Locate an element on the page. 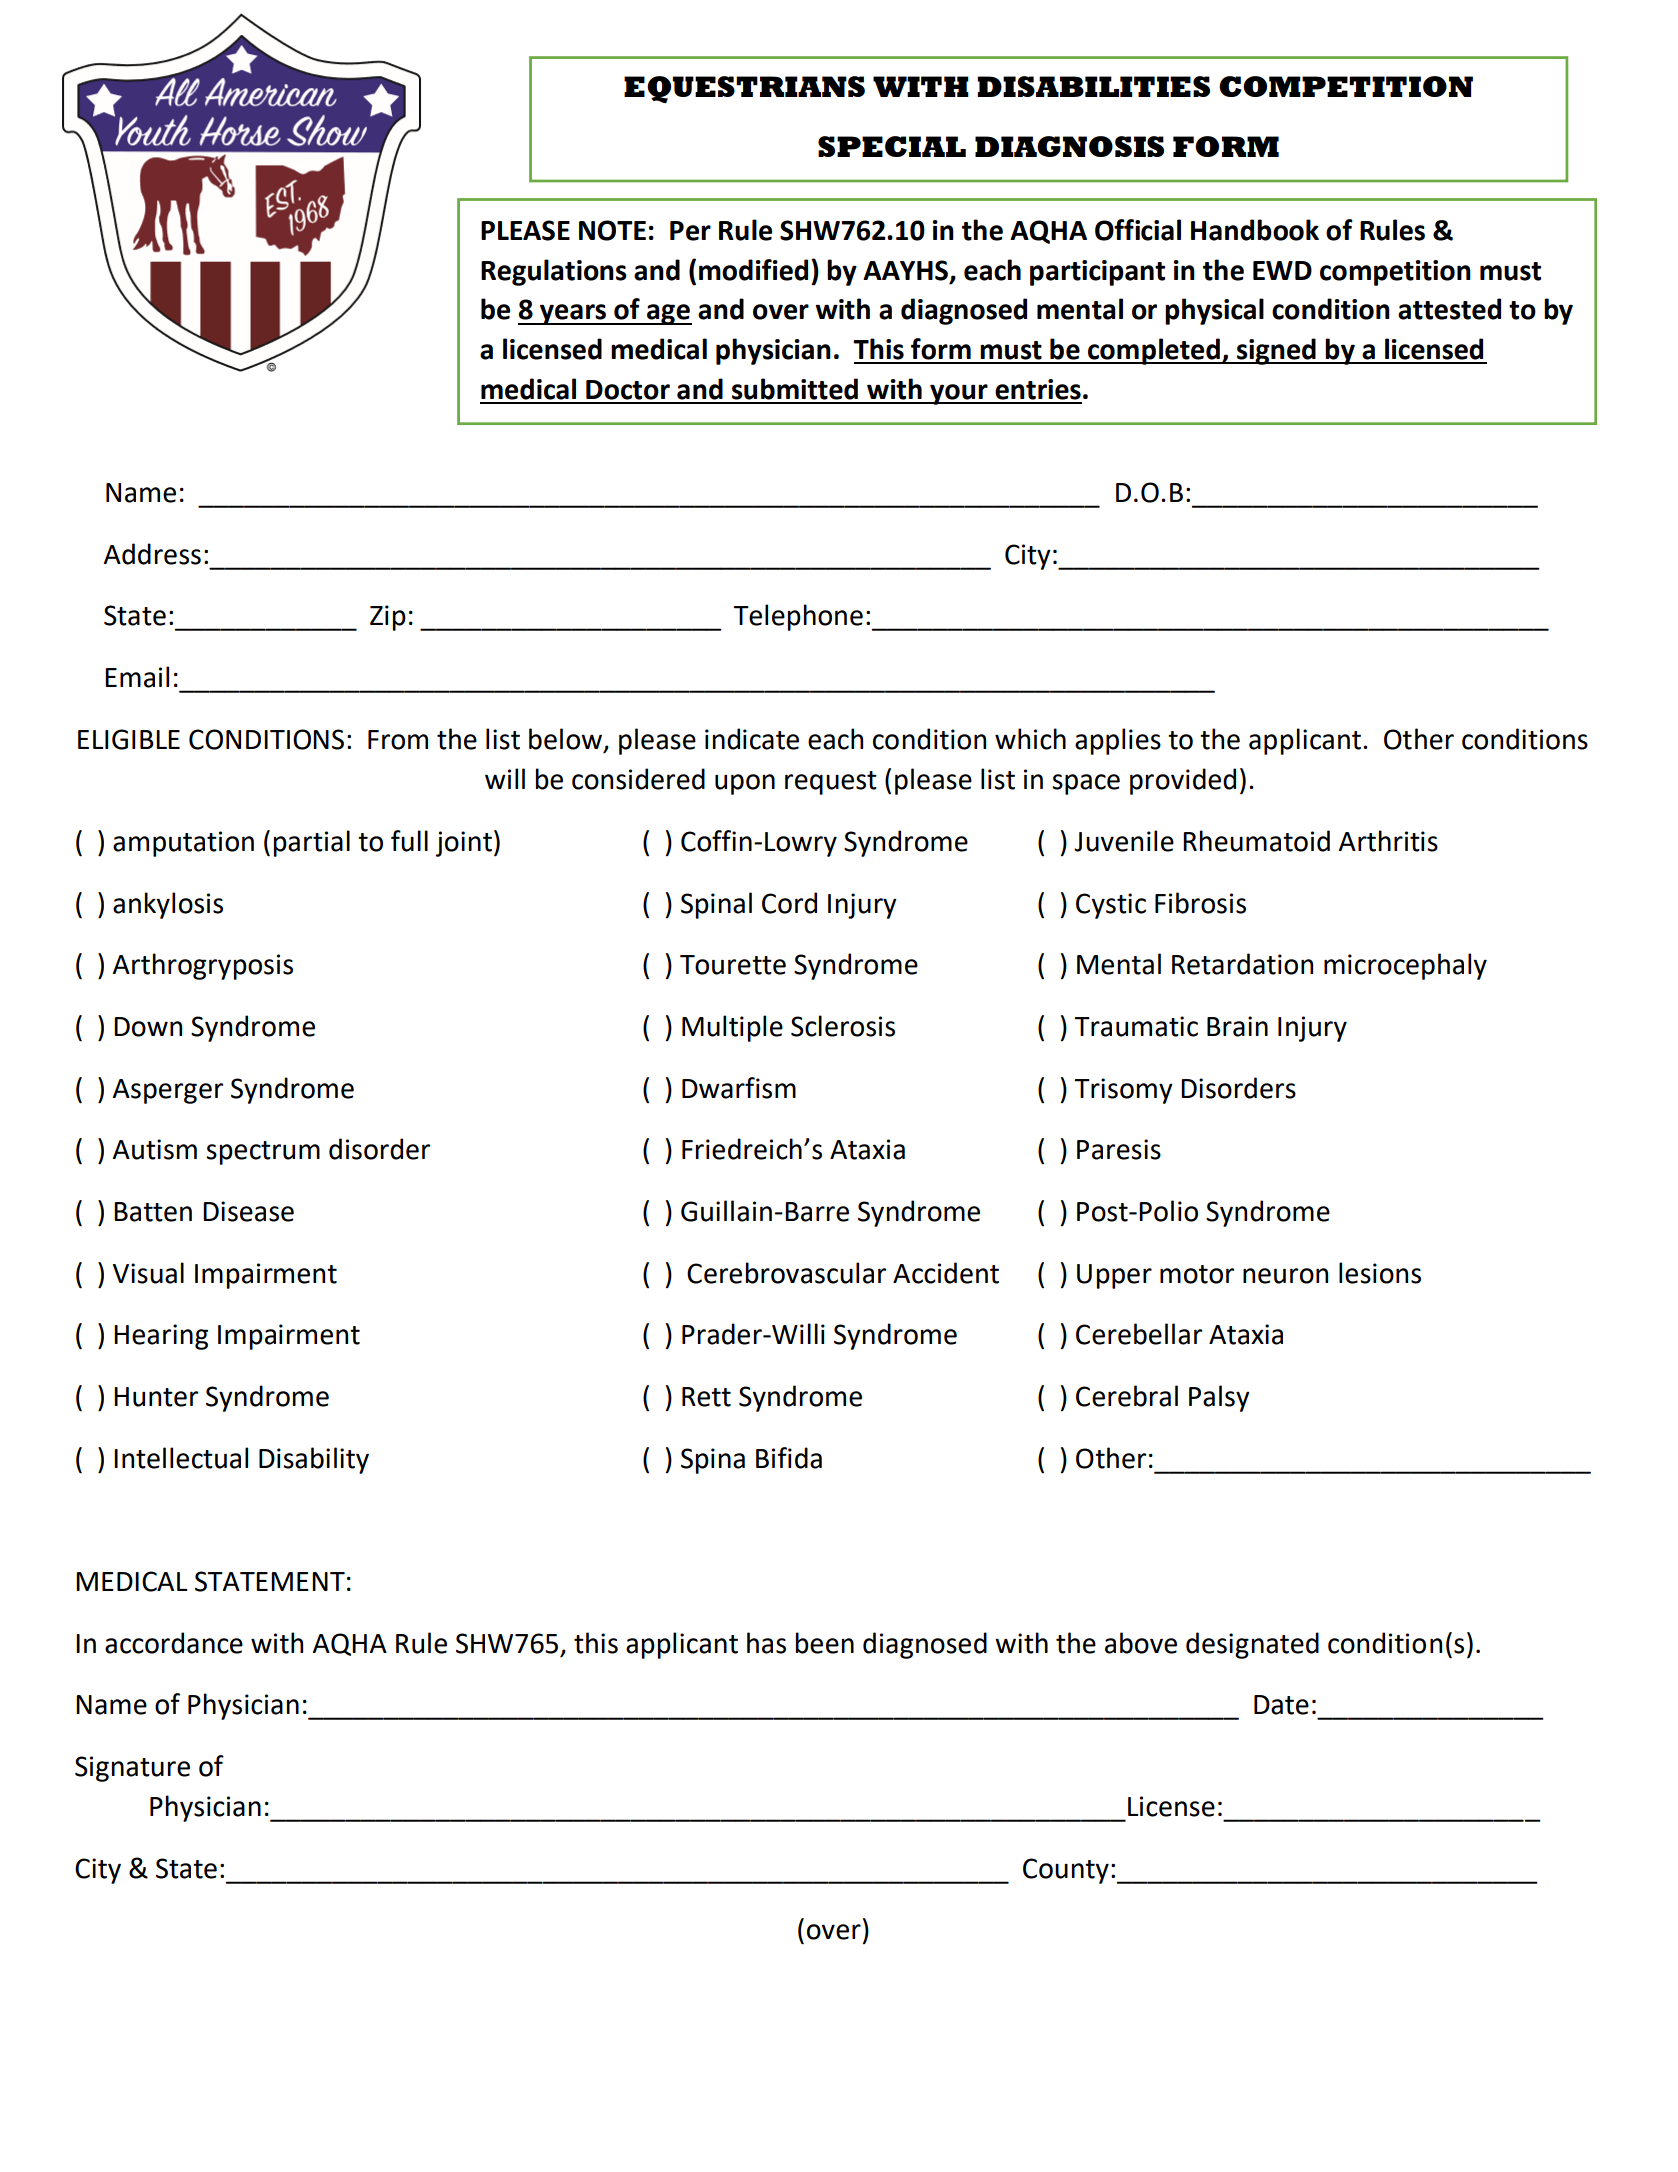 The width and height of the document is (1678, 2172). Disease is located at coordinates (248, 1211).
